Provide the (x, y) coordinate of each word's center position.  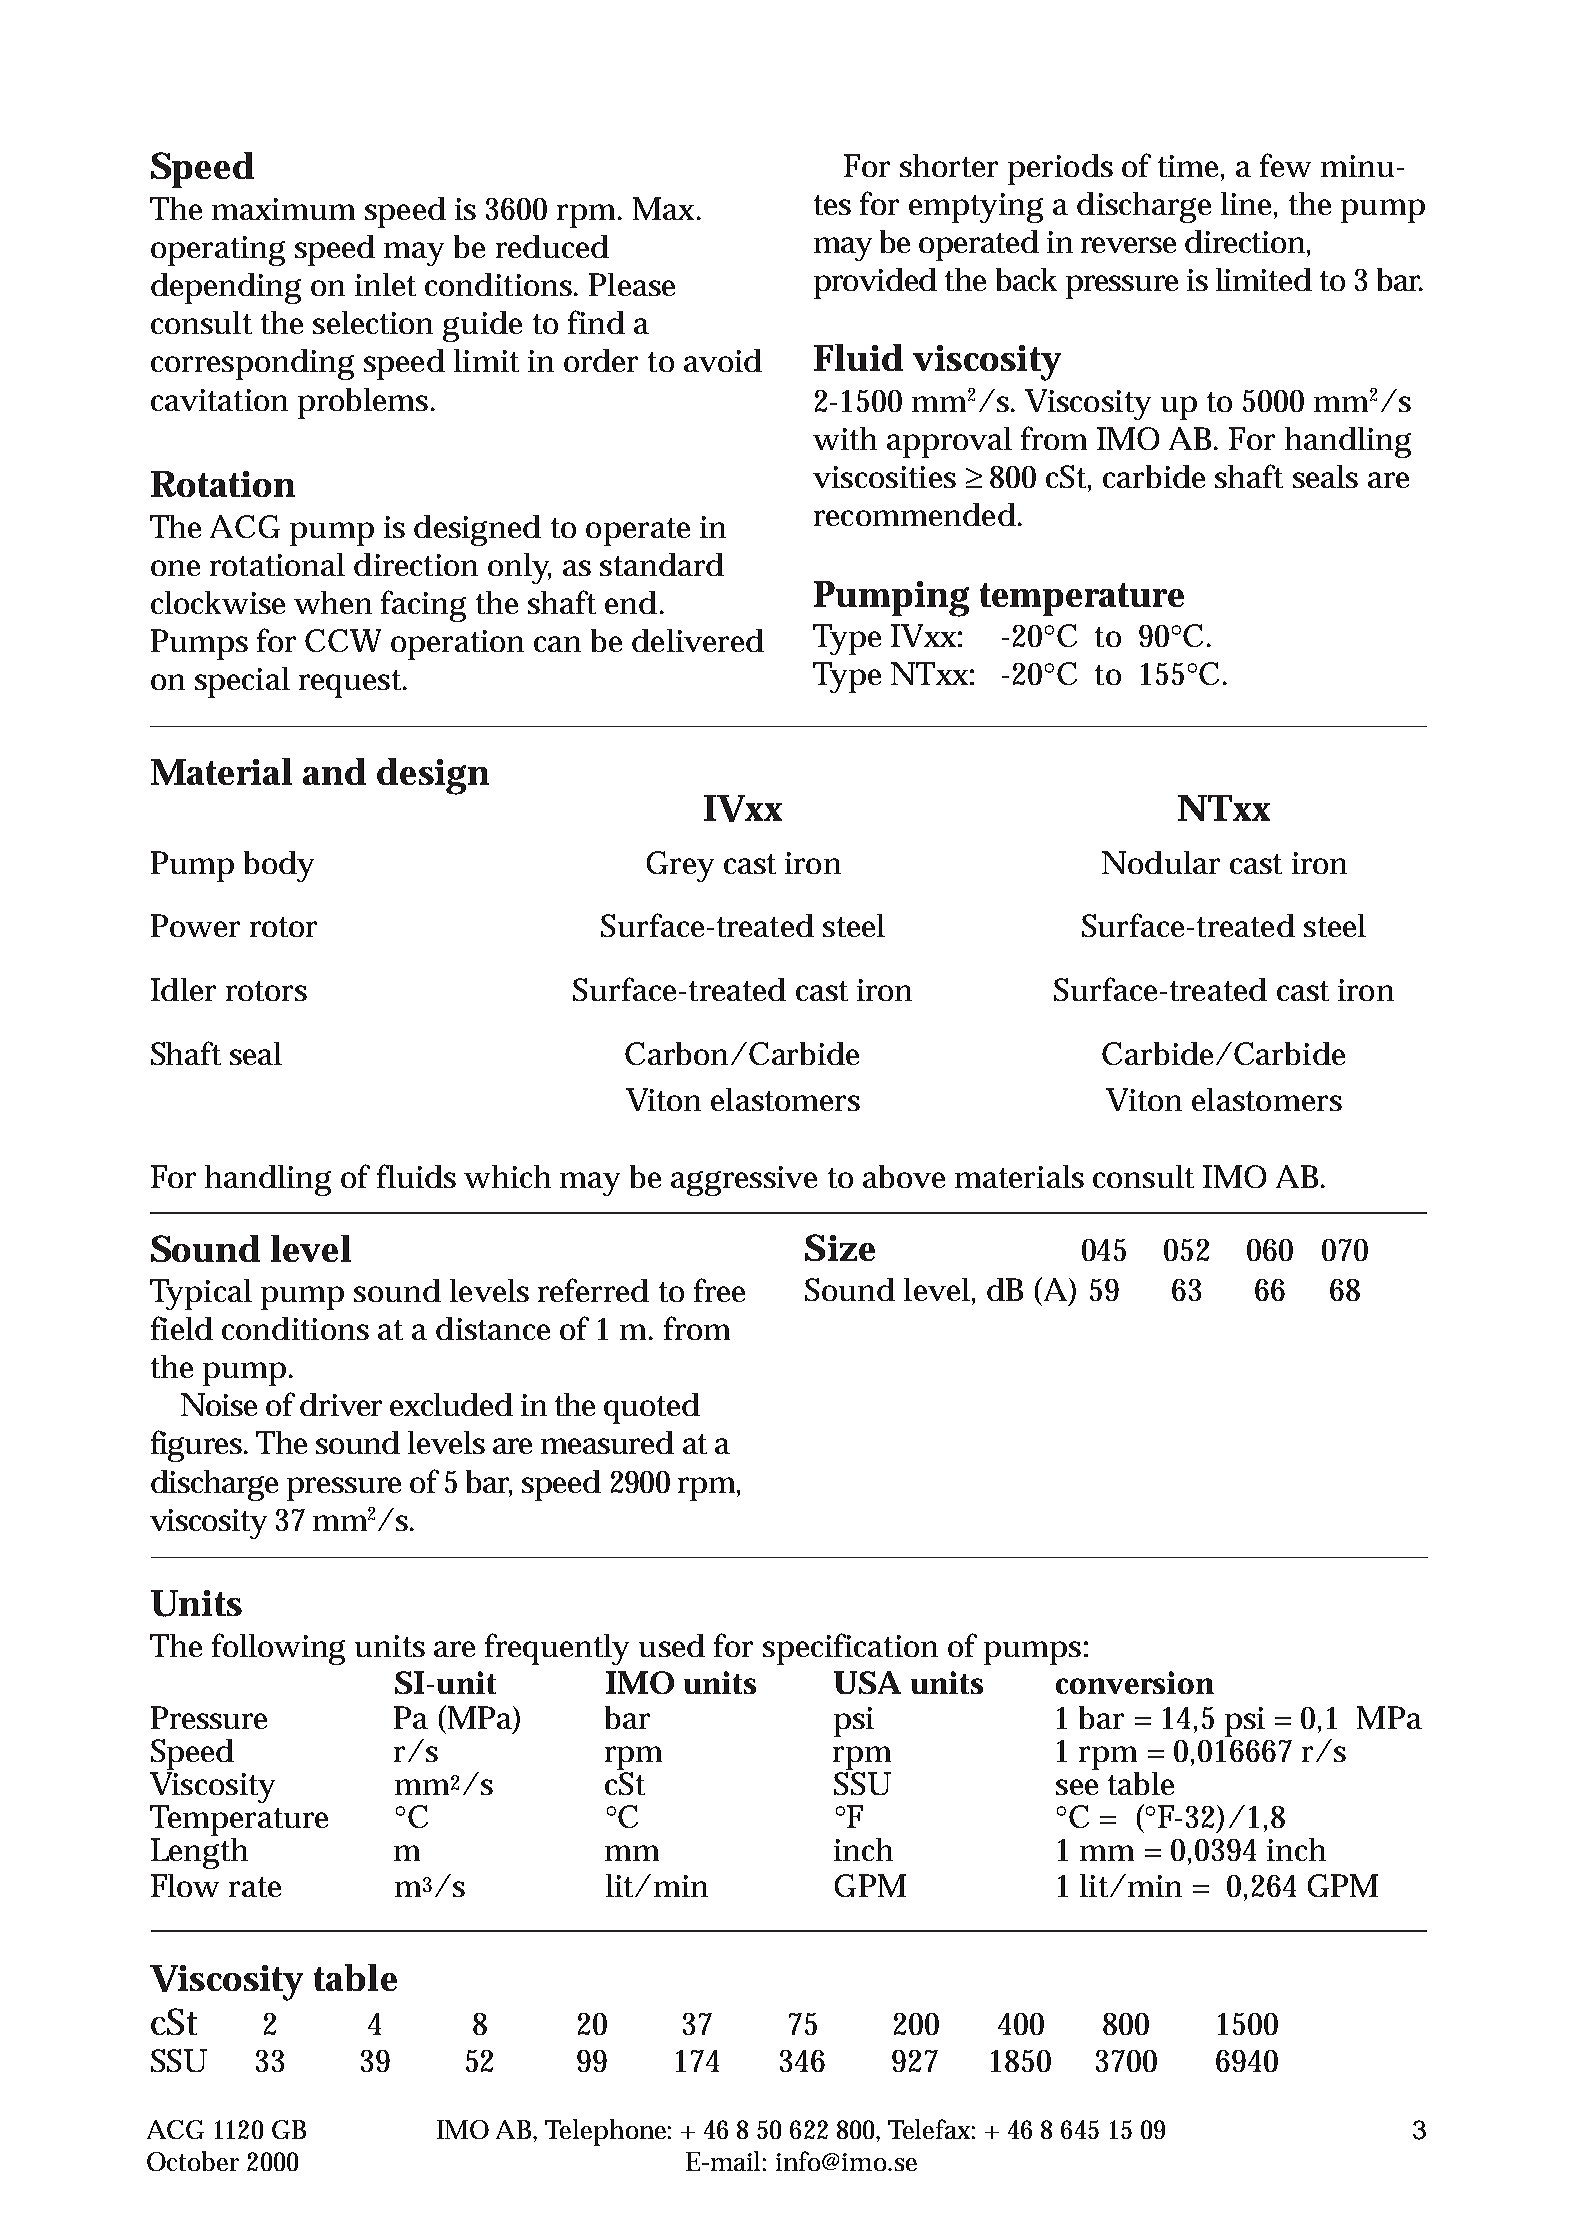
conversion (1135, 1682)
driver (341, 1404)
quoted (652, 1408)
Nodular (1161, 862)
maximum (283, 209)
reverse (1128, 245)
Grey (680, 866)
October (193, 2161)
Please (632, 284)
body (279, 866)
